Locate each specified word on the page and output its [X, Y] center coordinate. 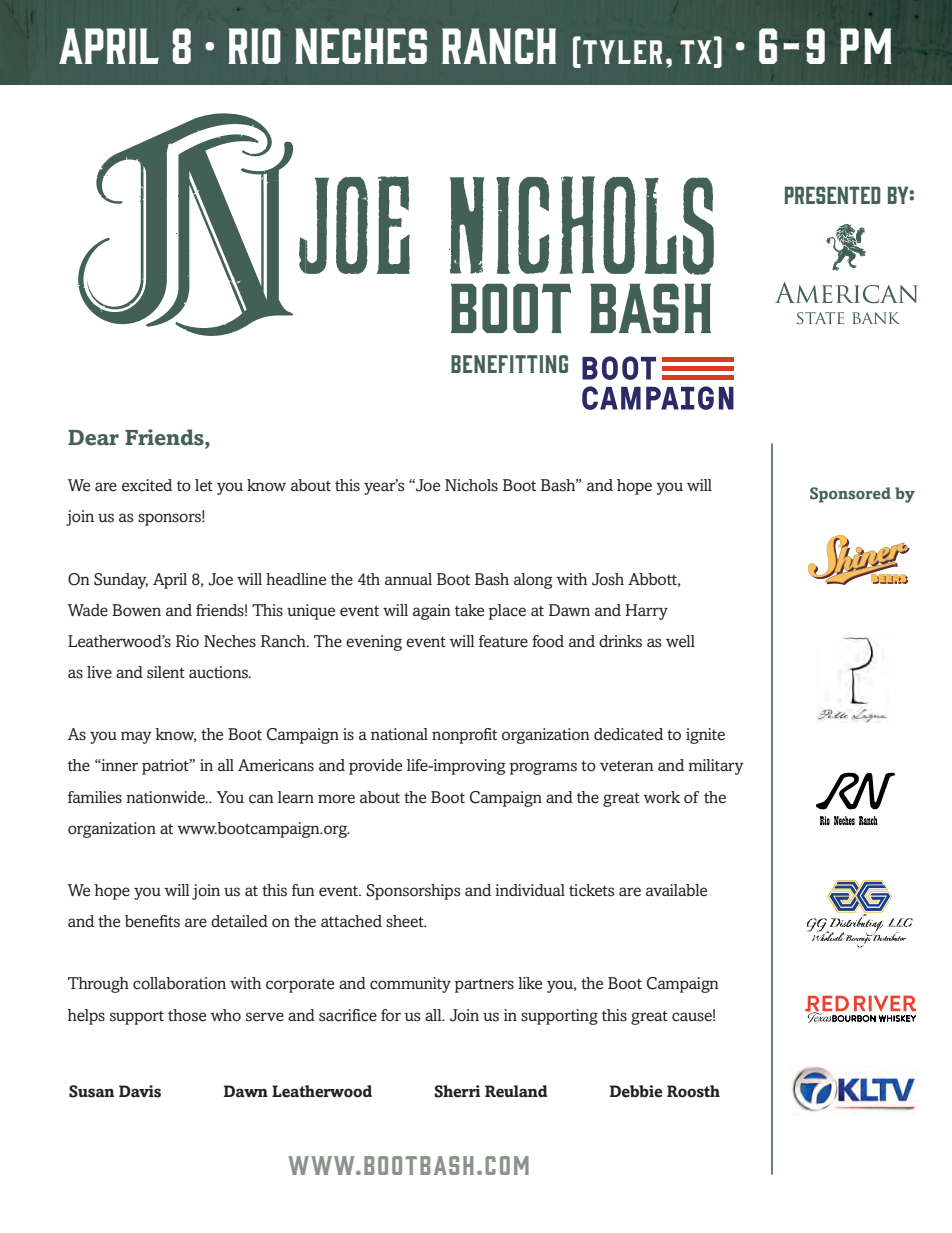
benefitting [509, 364]
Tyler [622, 52]
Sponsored [850, 495]
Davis [140, 1091]
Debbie [636, 1091]
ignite [705, 736]
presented [832, 195]
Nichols [471, 485]
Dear [93, 438]
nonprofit [464, 736]
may [136, 737]
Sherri [457, 1091]
